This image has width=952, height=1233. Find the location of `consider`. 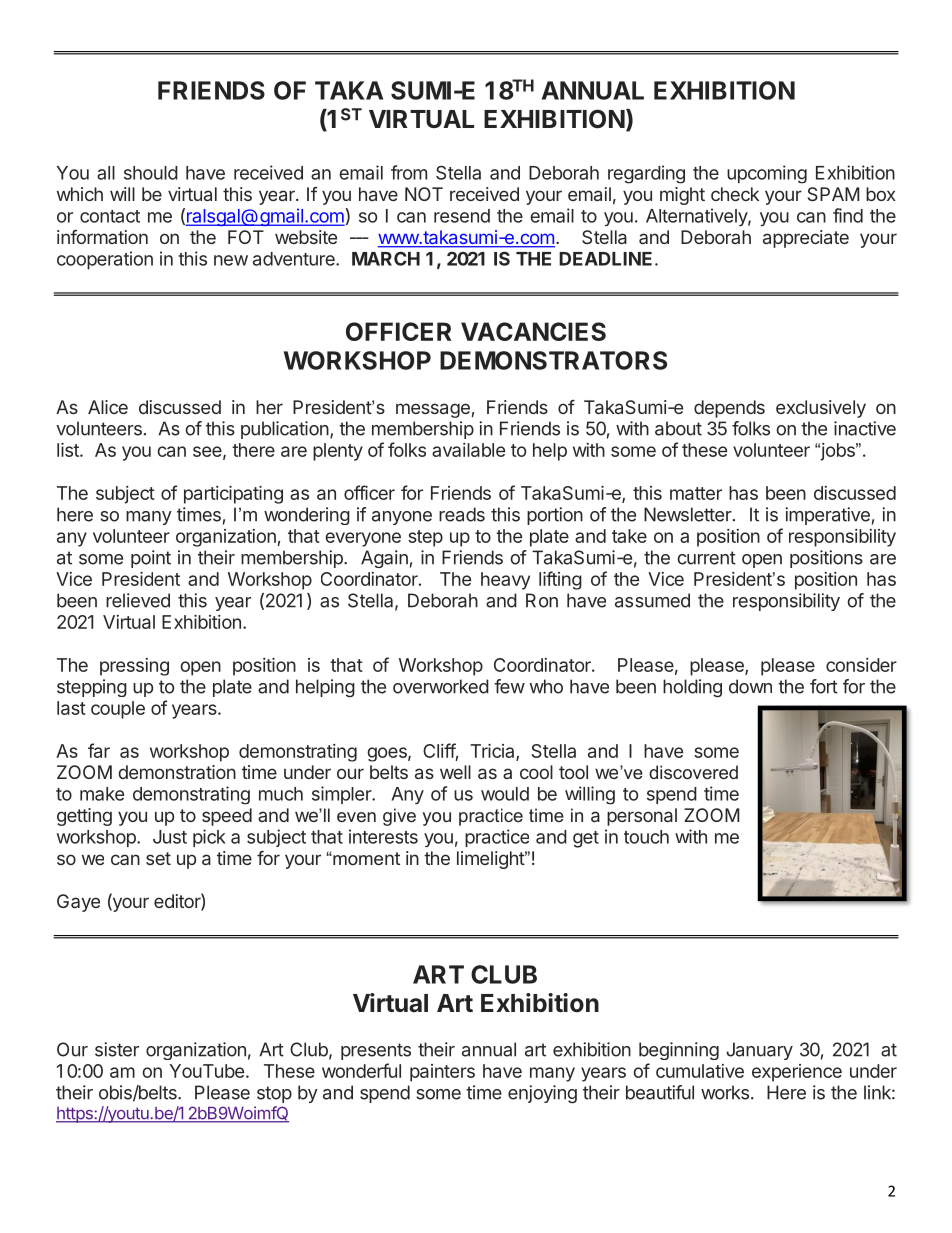

consider is located at coordinates (861, 665).
